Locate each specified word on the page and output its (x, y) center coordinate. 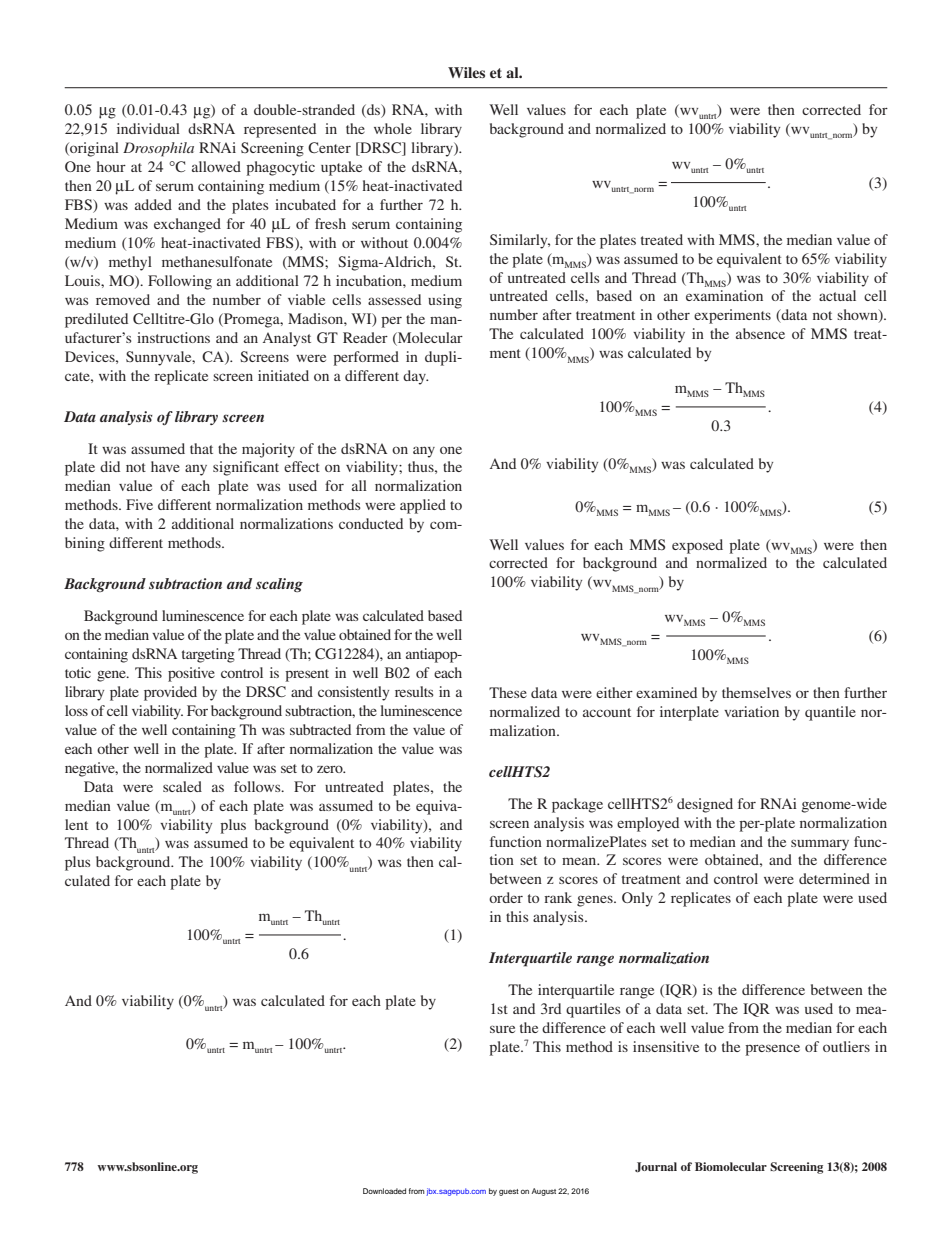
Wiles (466, 72)
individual (148, 128)
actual (837, 295)
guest (509, 1192)
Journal (656, 1167)
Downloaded (384, 1191)
